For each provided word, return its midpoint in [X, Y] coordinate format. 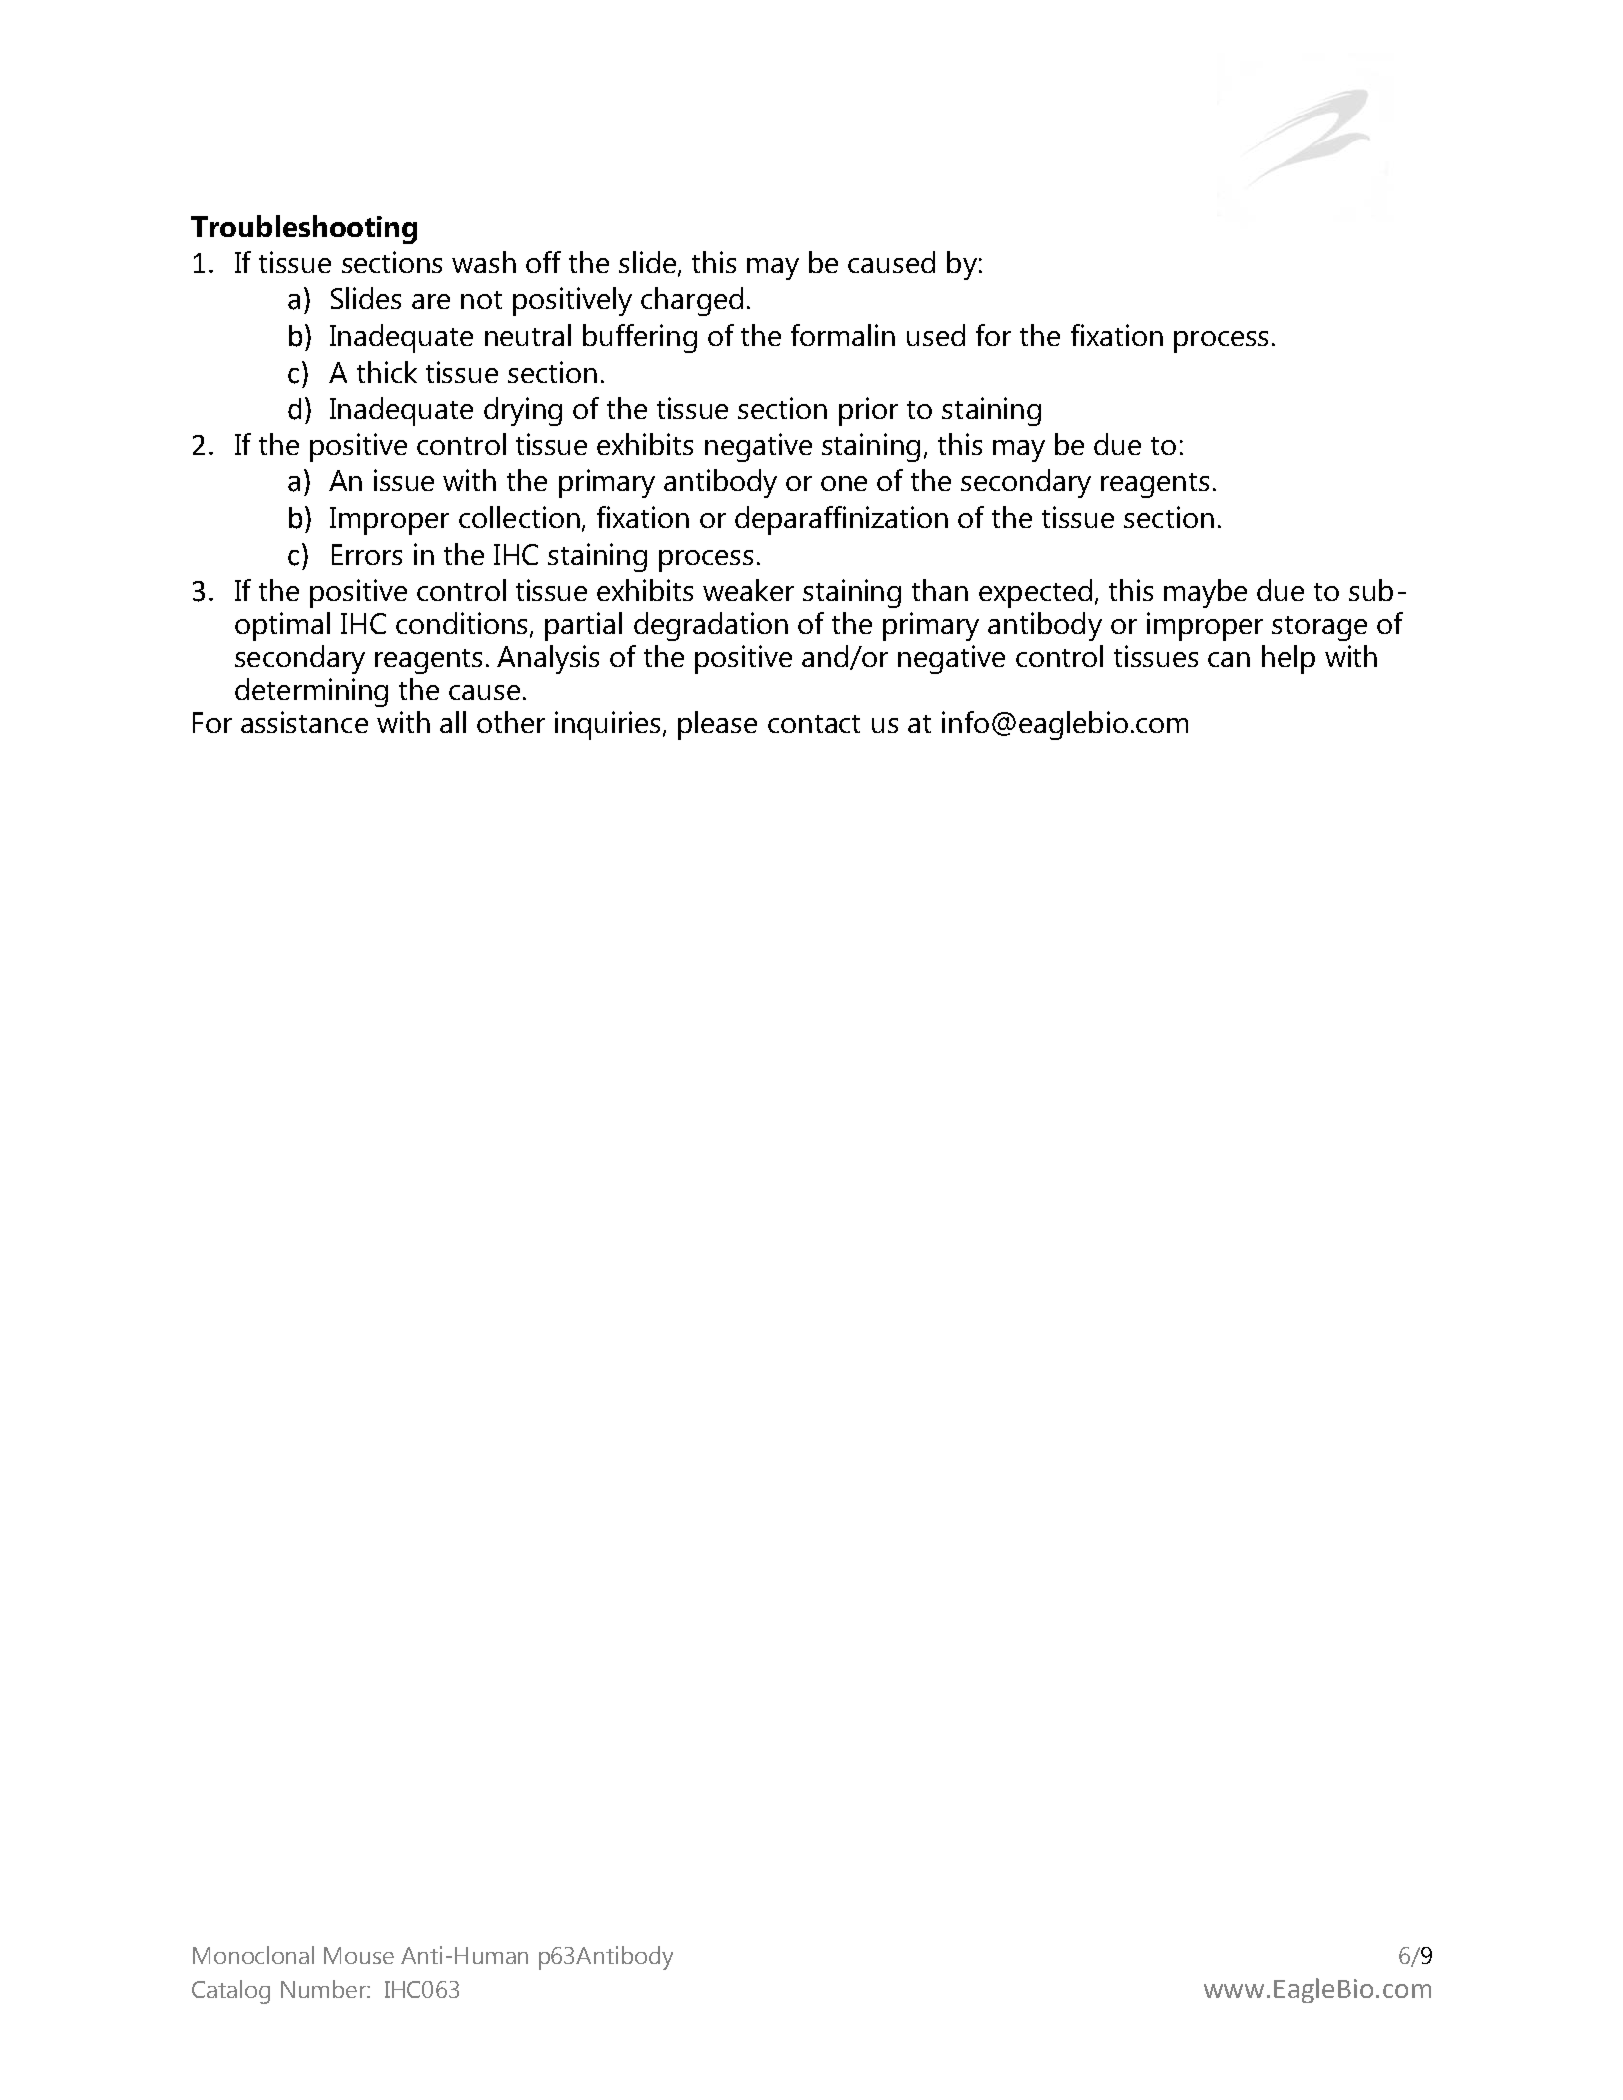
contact [814, 724]
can [1229, 659]
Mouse [359, 1955]
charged [692, 301]
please [717, 725]
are [431, 301]
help [1288, 659]
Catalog [231, 1992]
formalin [843, 335]
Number [324, 1989]
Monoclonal [253, 1955]
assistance [304, 722]
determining [311, 692]
